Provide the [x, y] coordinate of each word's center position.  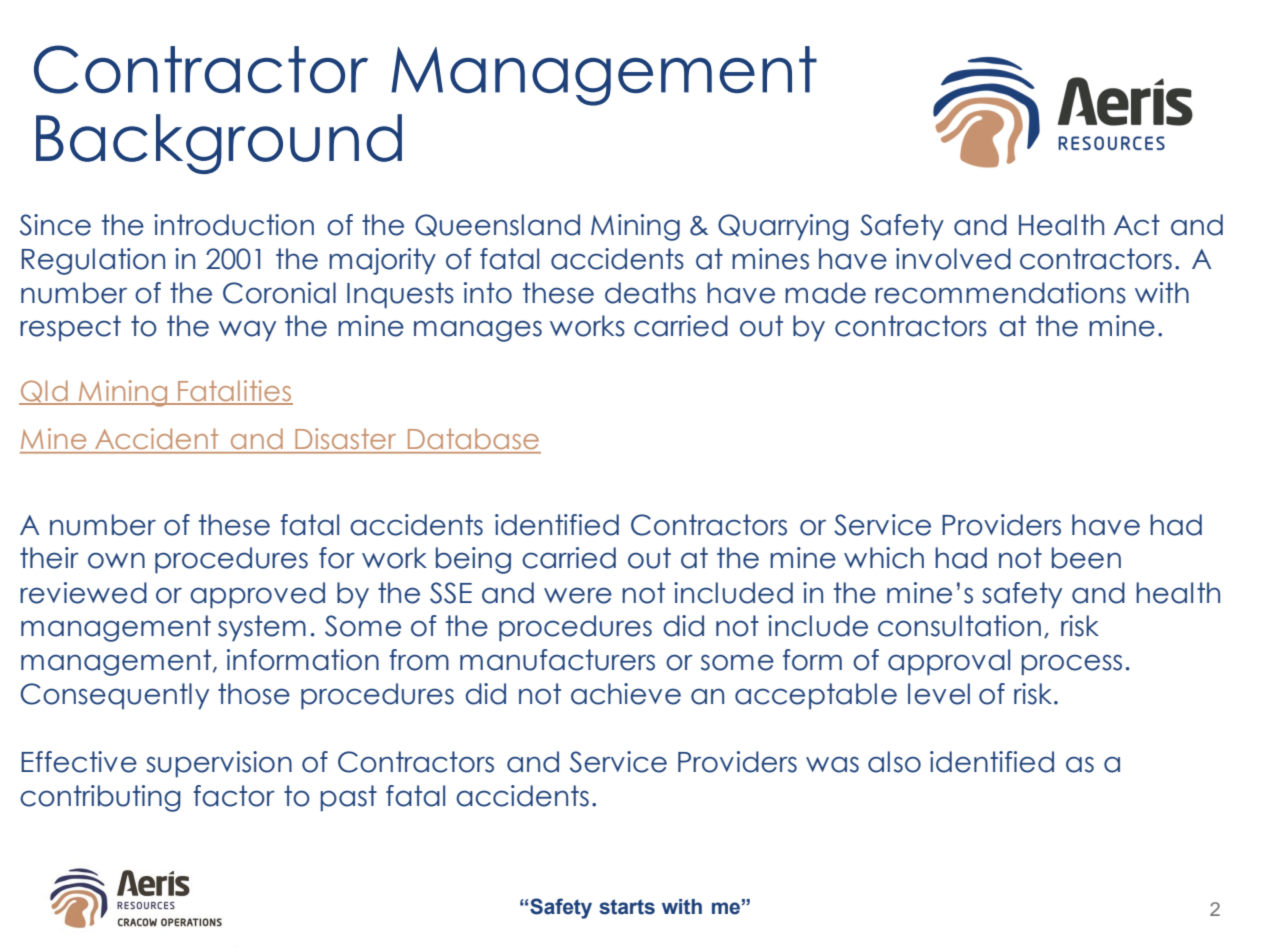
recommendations [1000, 293]
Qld [44, 392]
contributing [100, 798]
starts [627, 907]
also [894, 762]
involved [953, 259]
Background [219, 144]
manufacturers [557, 660]
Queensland [497, 225]
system [262, 628]
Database [473, 439]
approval [949, 662]
